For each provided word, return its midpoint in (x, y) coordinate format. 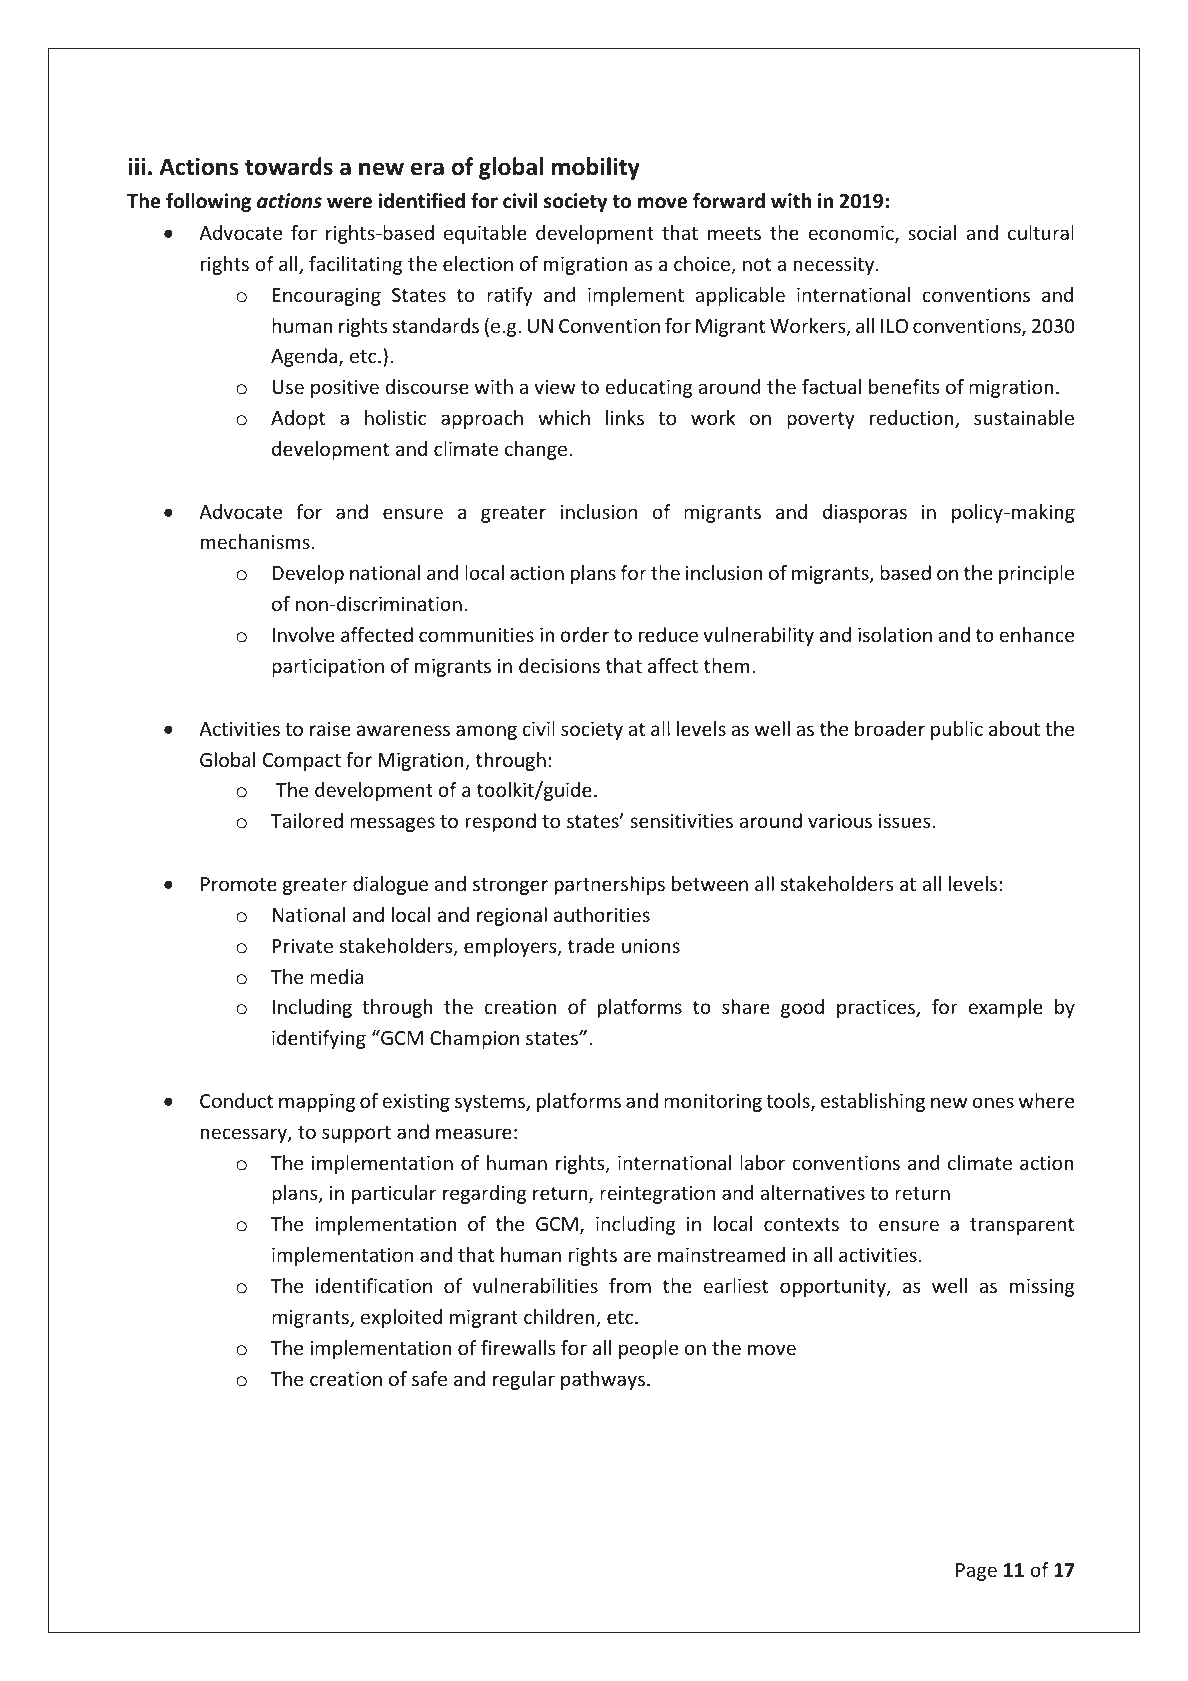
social (932, 232)
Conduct (236, 1100)
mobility (596, 168)
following (208, 202)
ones (993, 1102)
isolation (895, 635)
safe (429, 1378)
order (584, 635)
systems (491, 1103)
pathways (604, 1380)
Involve (304, 635)
